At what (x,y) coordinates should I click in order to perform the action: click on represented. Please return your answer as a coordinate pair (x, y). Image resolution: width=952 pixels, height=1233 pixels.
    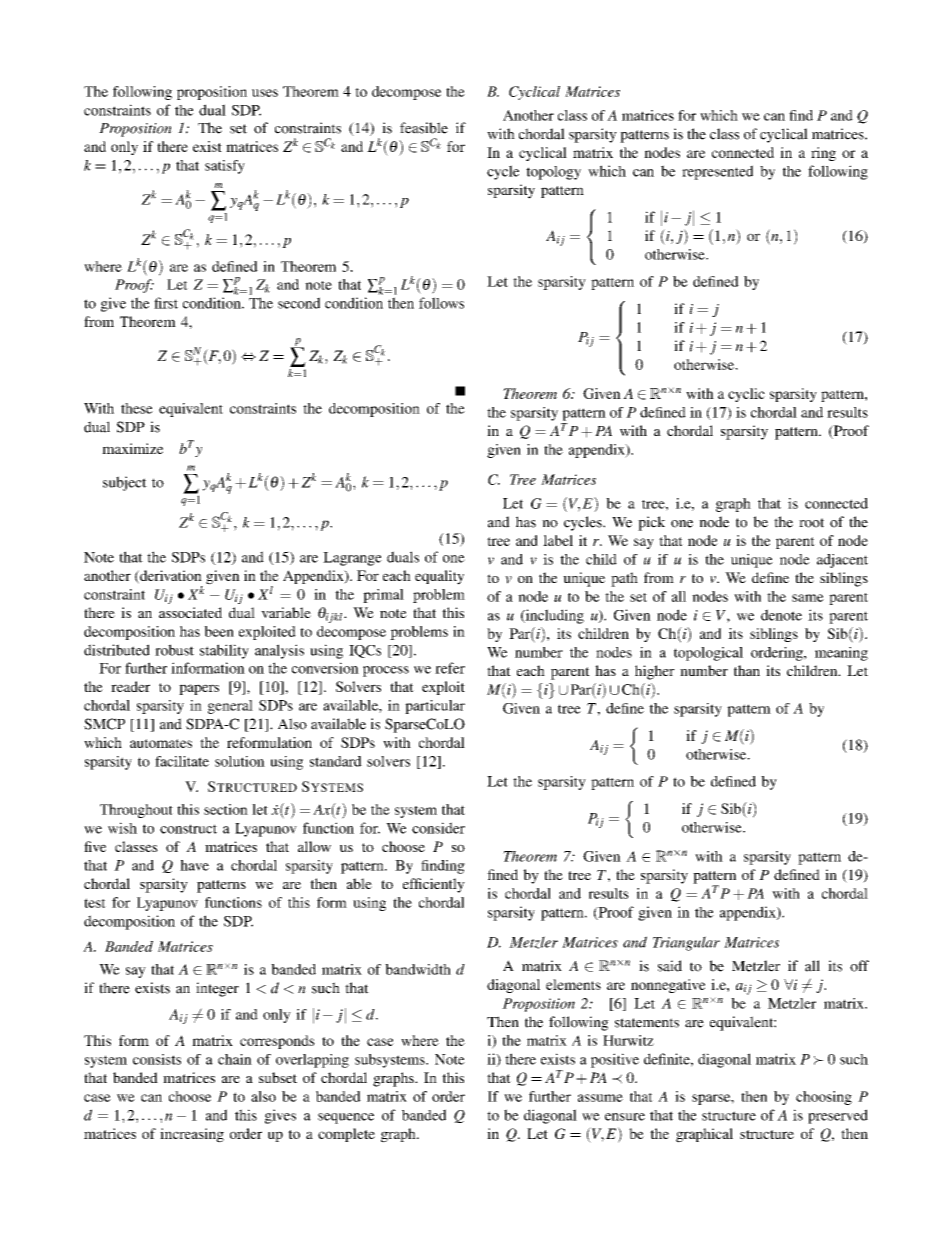
    Looking at the image, I should click on (717, 172).
